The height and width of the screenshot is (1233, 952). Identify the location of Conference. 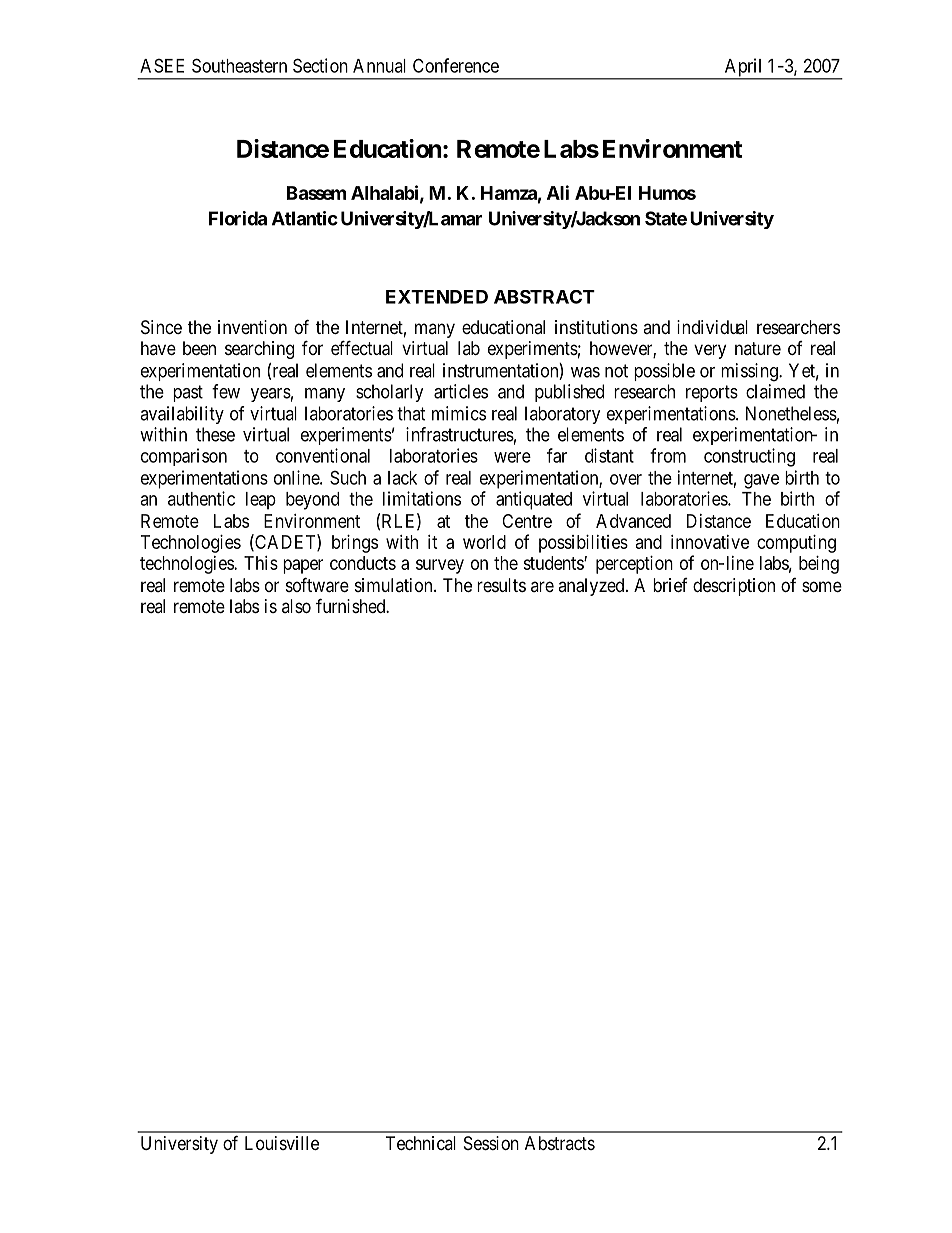
(456, 65).
